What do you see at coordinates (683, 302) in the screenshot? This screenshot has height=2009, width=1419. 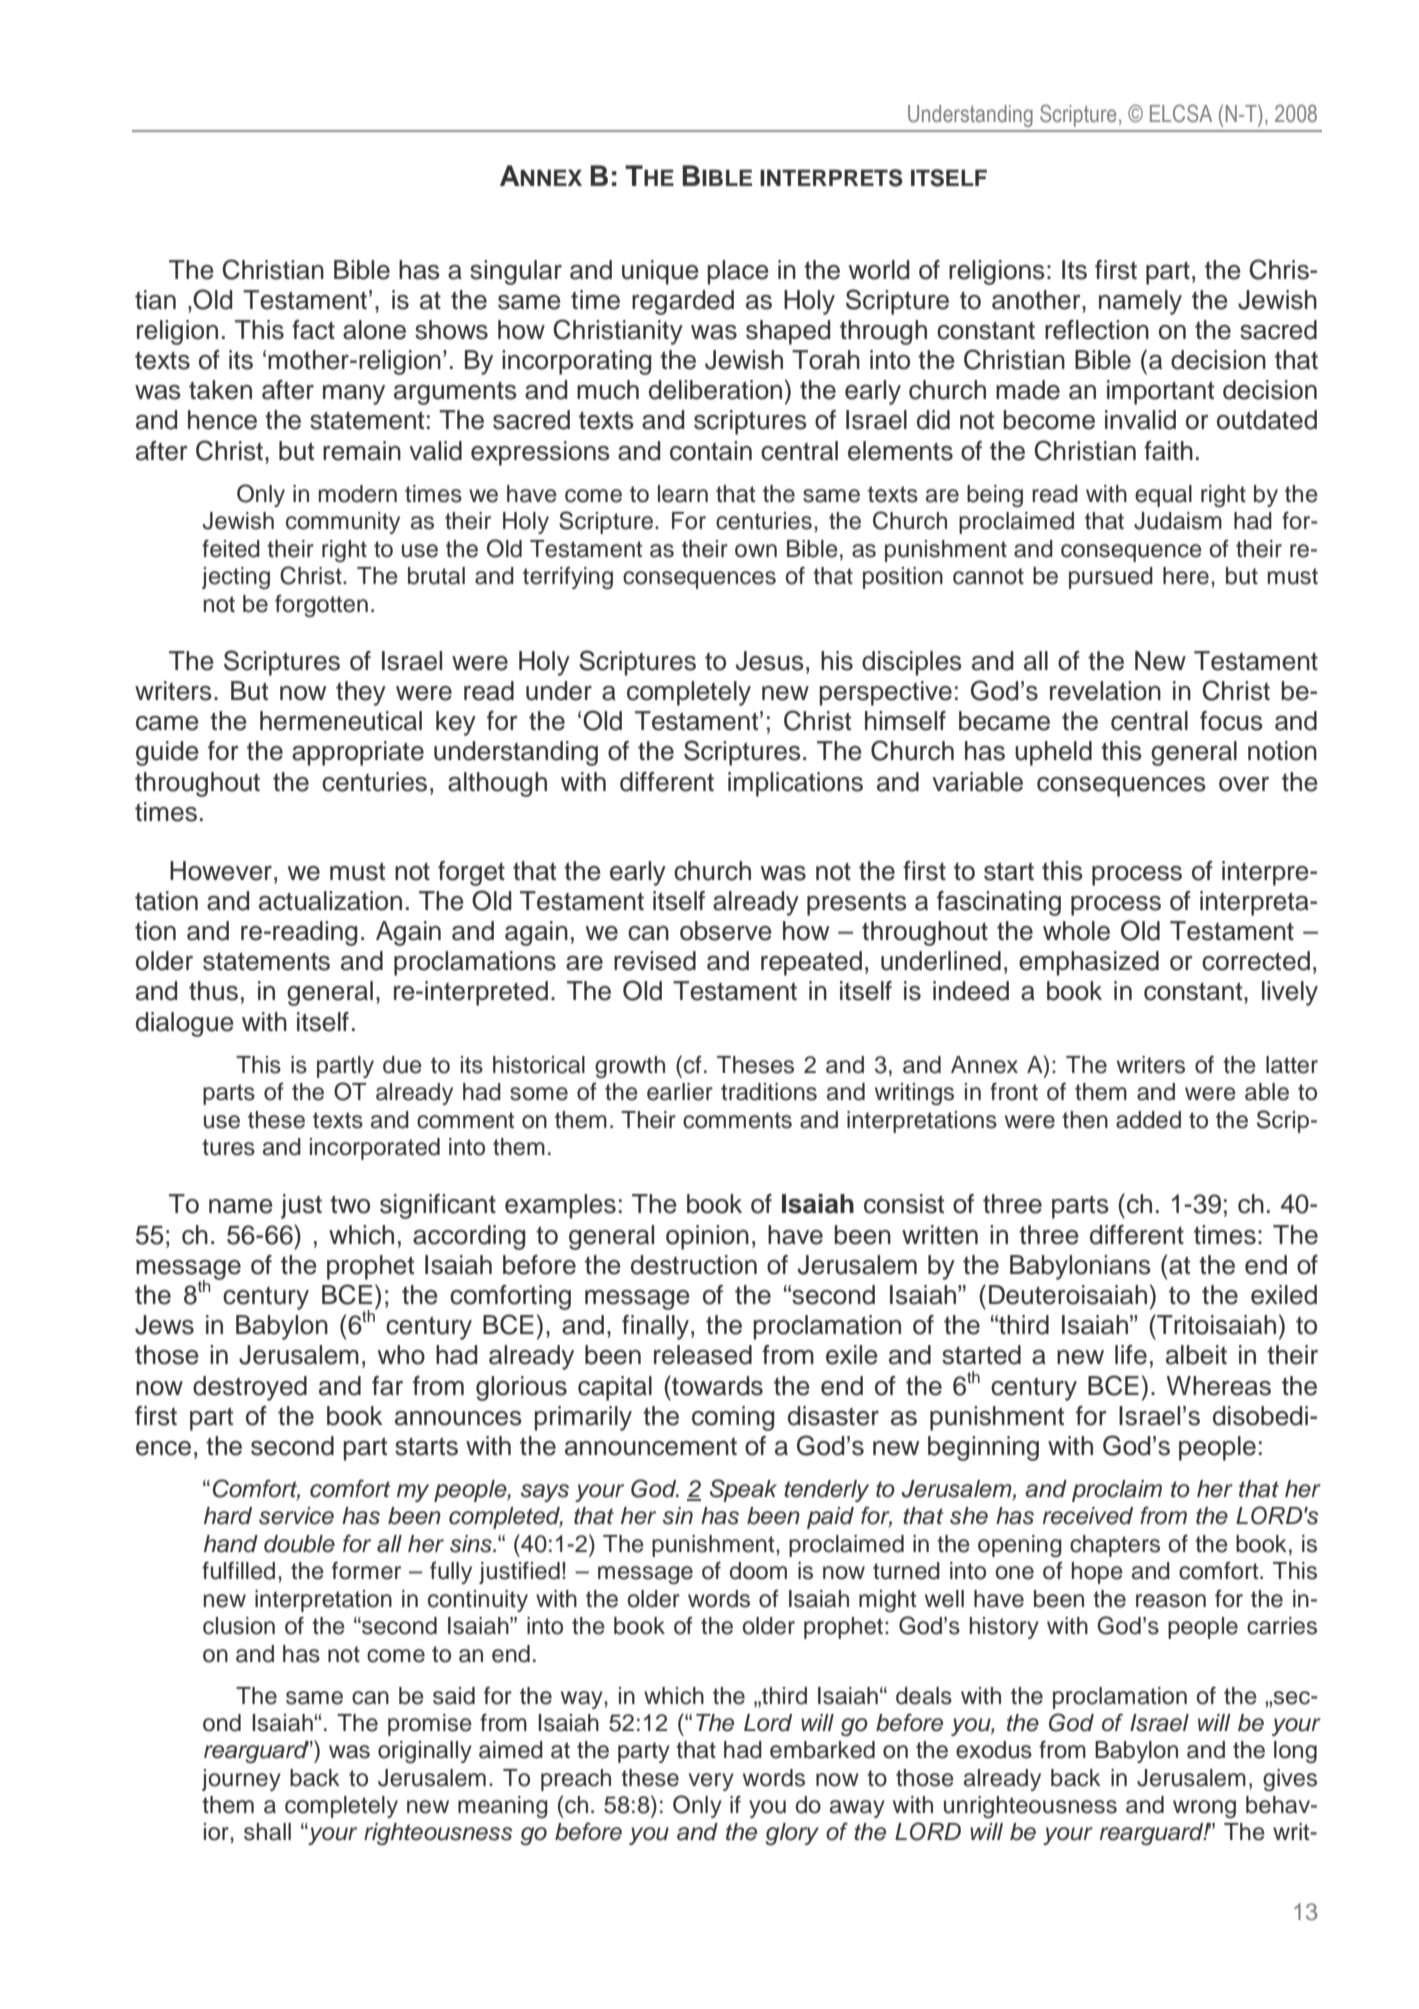 I see `regarded` at bounding box center [683, 302].
